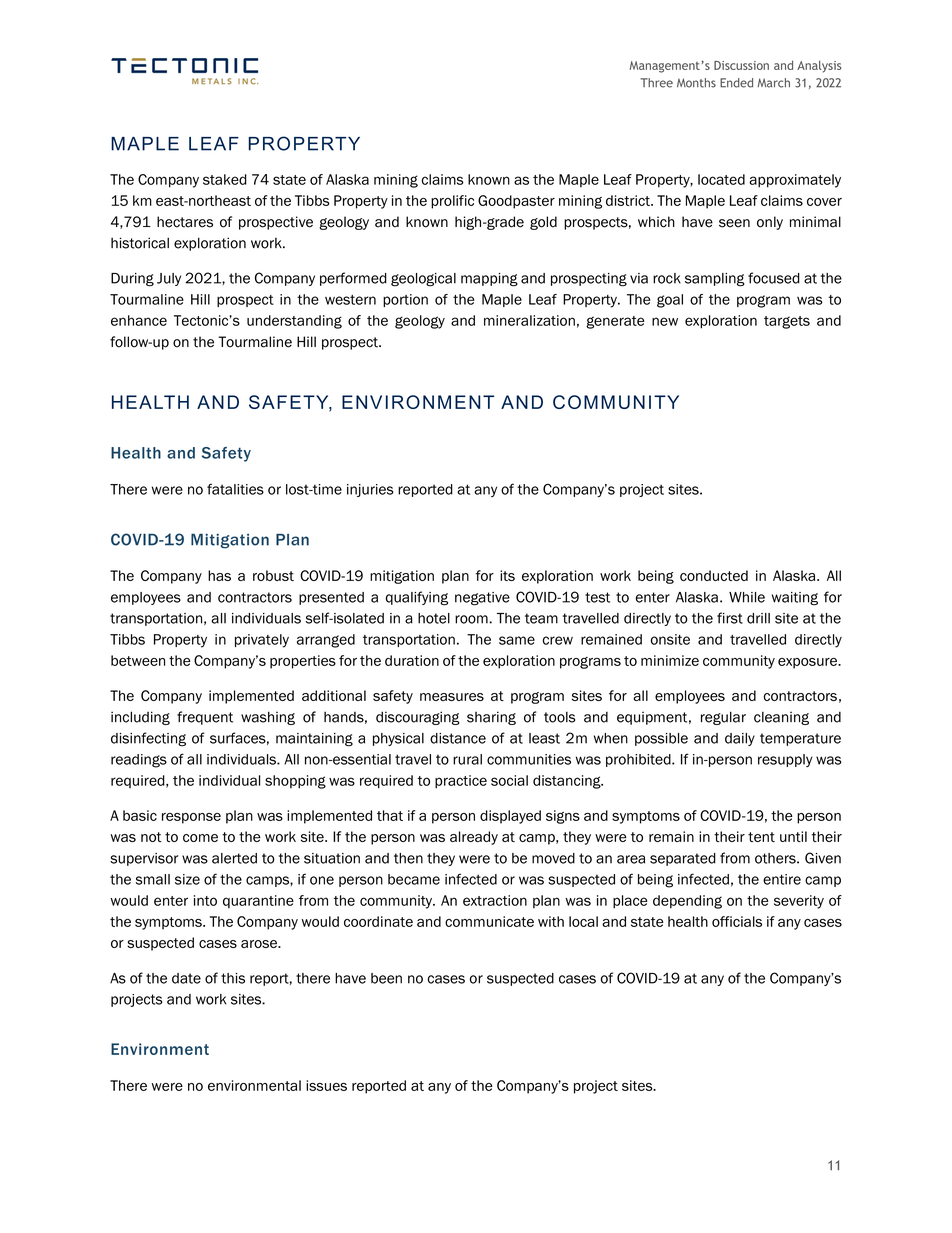 The image size is (952, 1233). I want to click on staked, so click(225, 179).
